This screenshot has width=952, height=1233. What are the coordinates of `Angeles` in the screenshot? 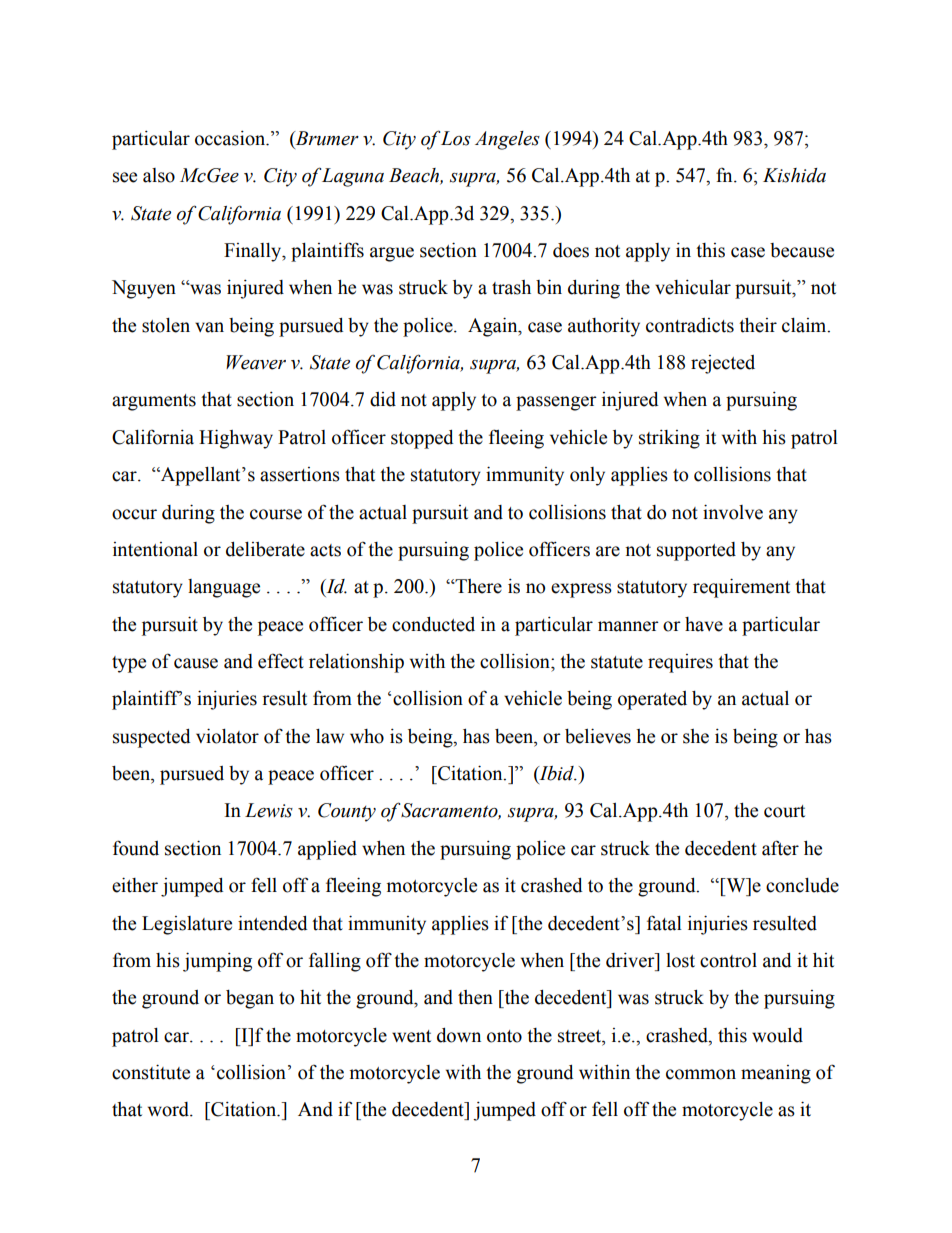 It's located at (507, 140).
